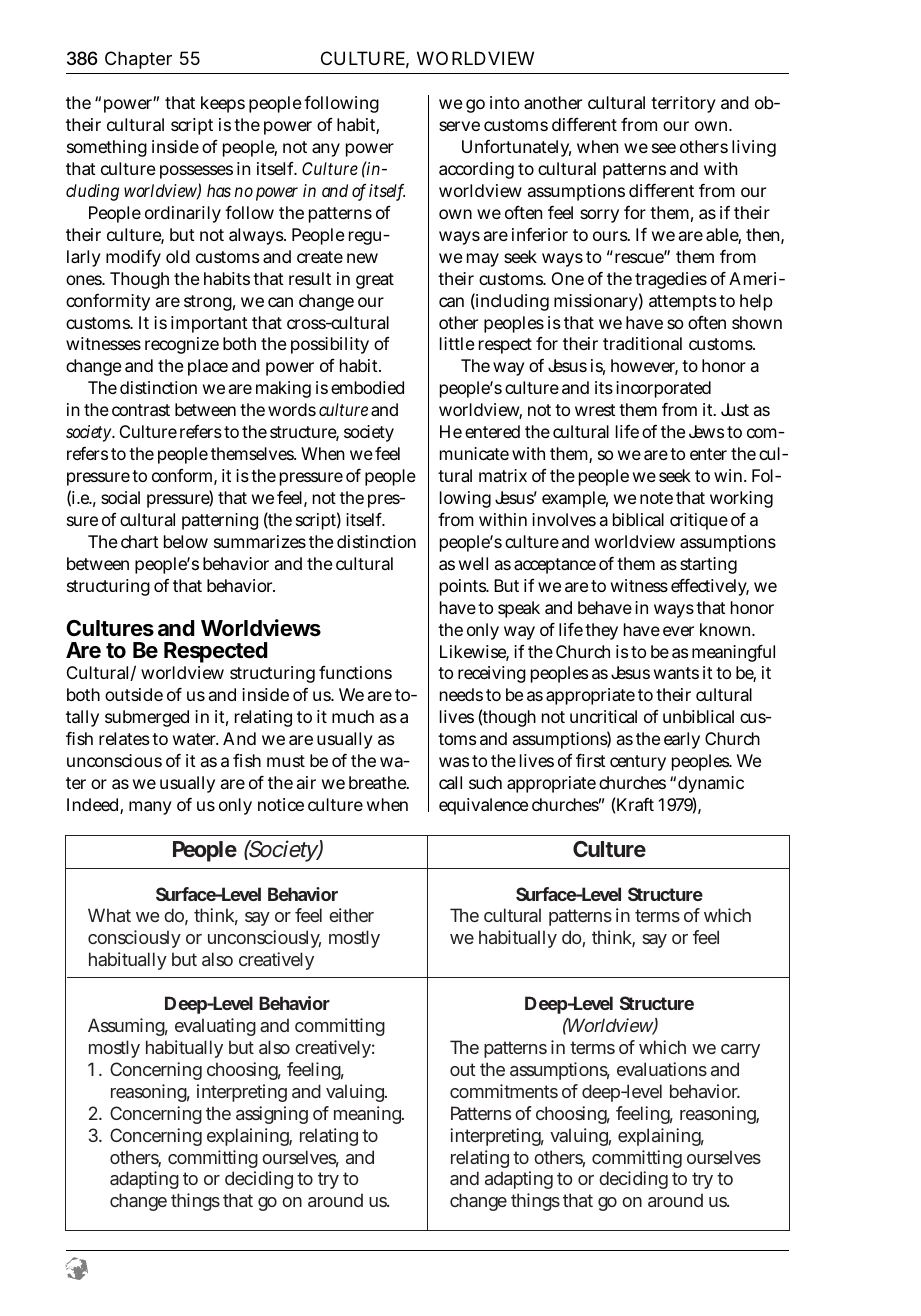  What do you see at coordinates (656, 498) in the screenshot?
I see `note` at bounding box center [656, 498].
